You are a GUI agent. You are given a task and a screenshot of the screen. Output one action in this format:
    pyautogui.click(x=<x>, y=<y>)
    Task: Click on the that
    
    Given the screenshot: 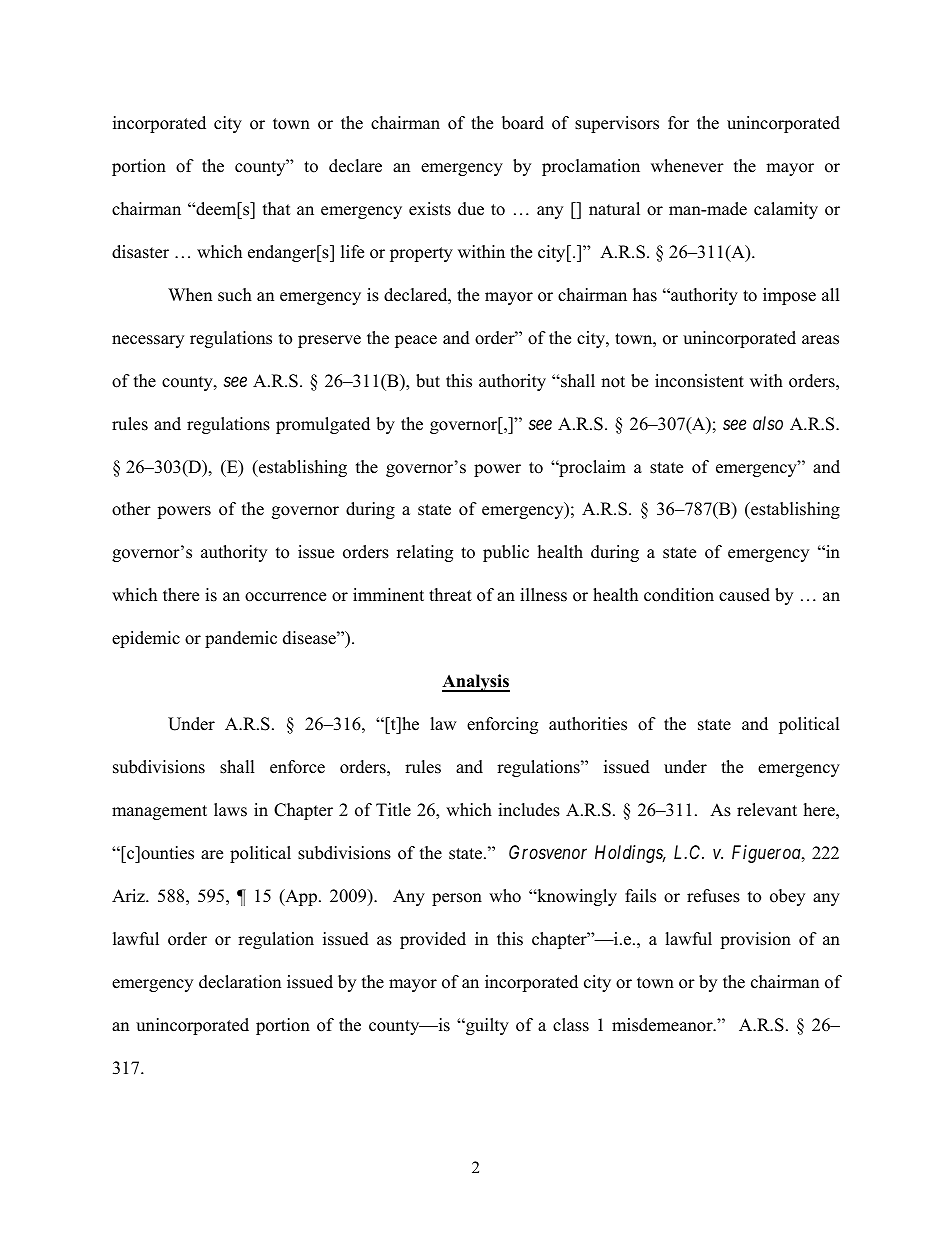 What is the action you would take?
    pyautogui.click(x=277, y=208)
